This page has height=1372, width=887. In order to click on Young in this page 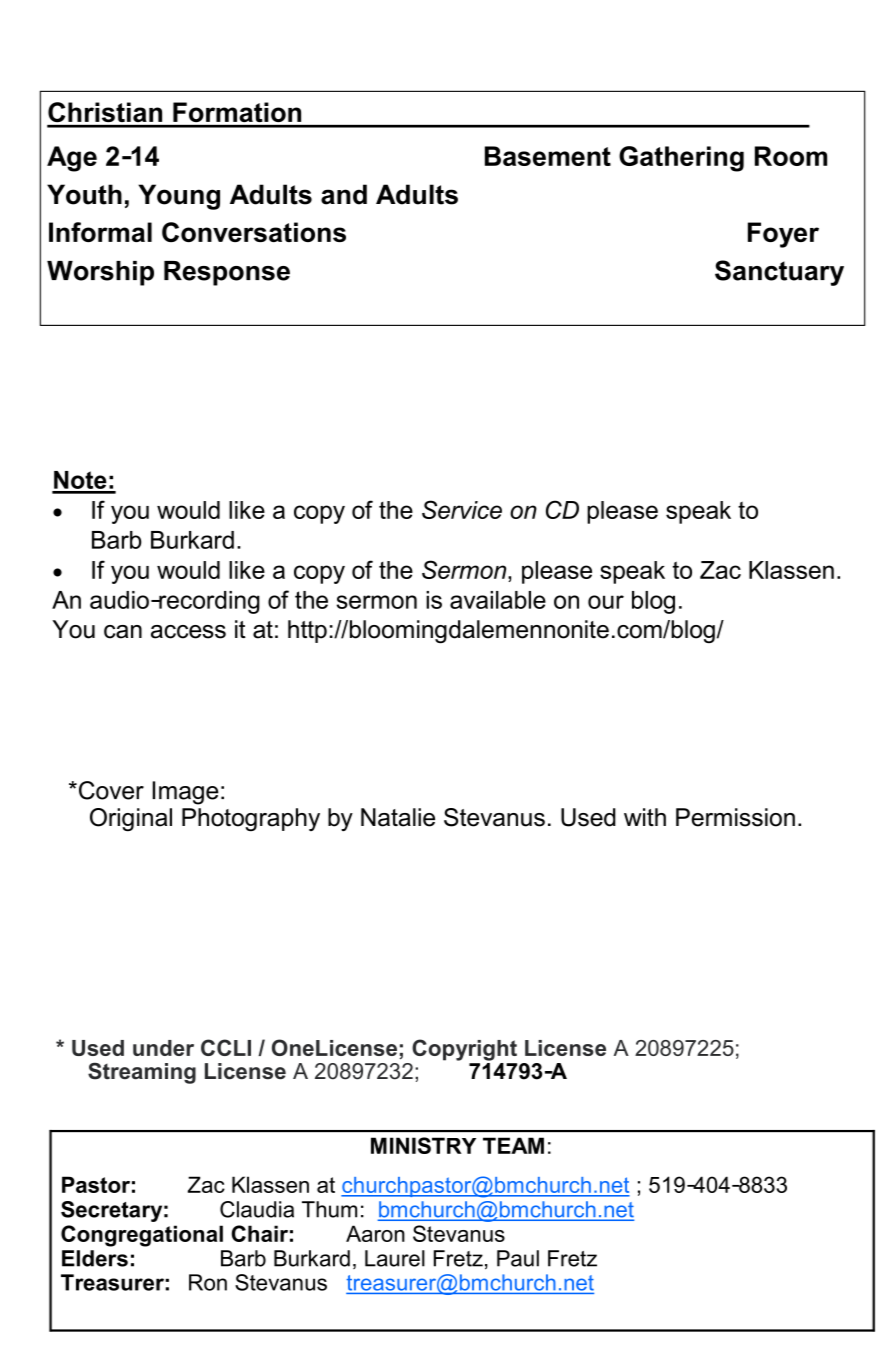, I will do `click(179, 197)`.
